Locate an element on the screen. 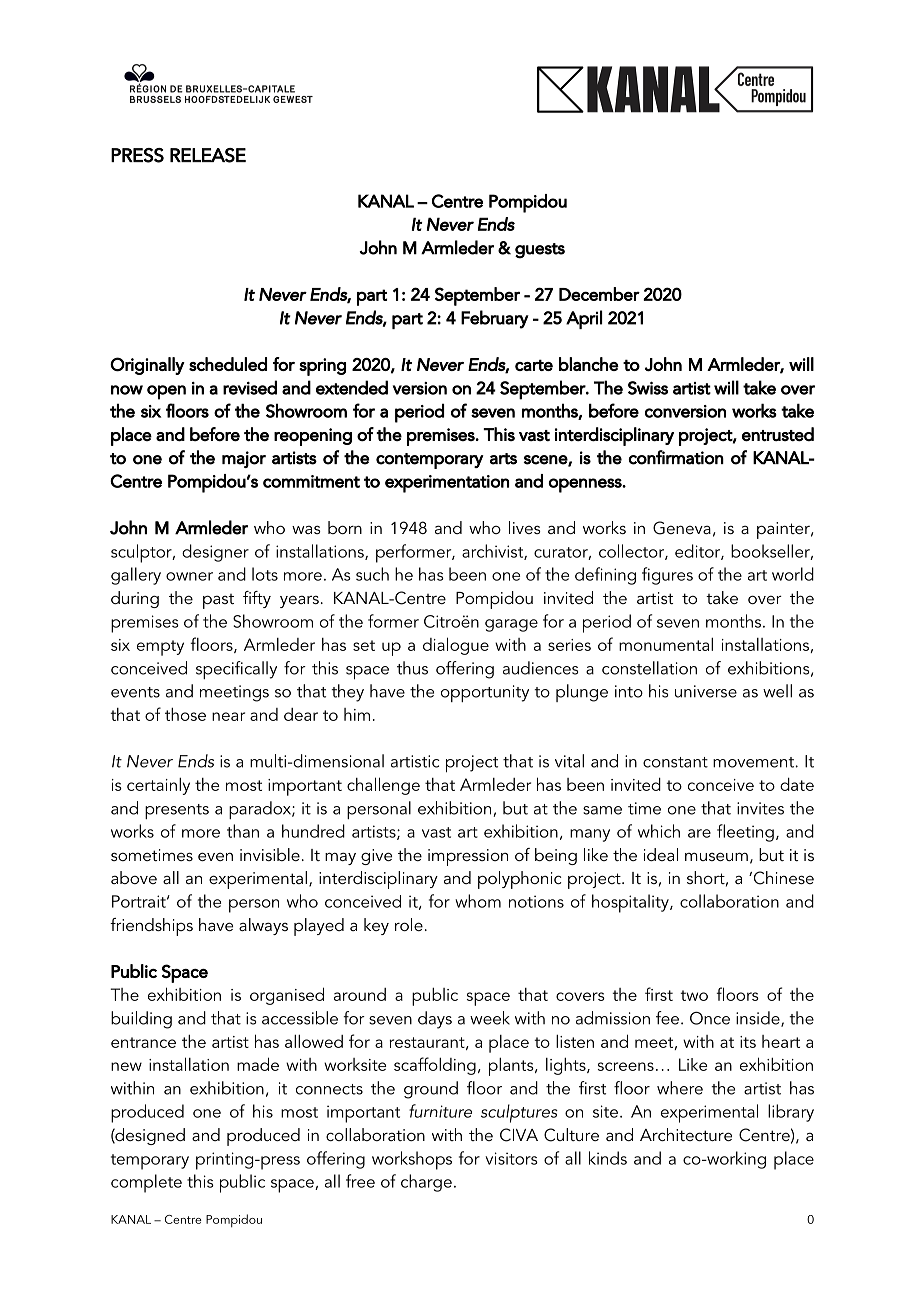 The width and height of the screenshot is (924, 1308). confirmation is located at coordinates (676, 457).
